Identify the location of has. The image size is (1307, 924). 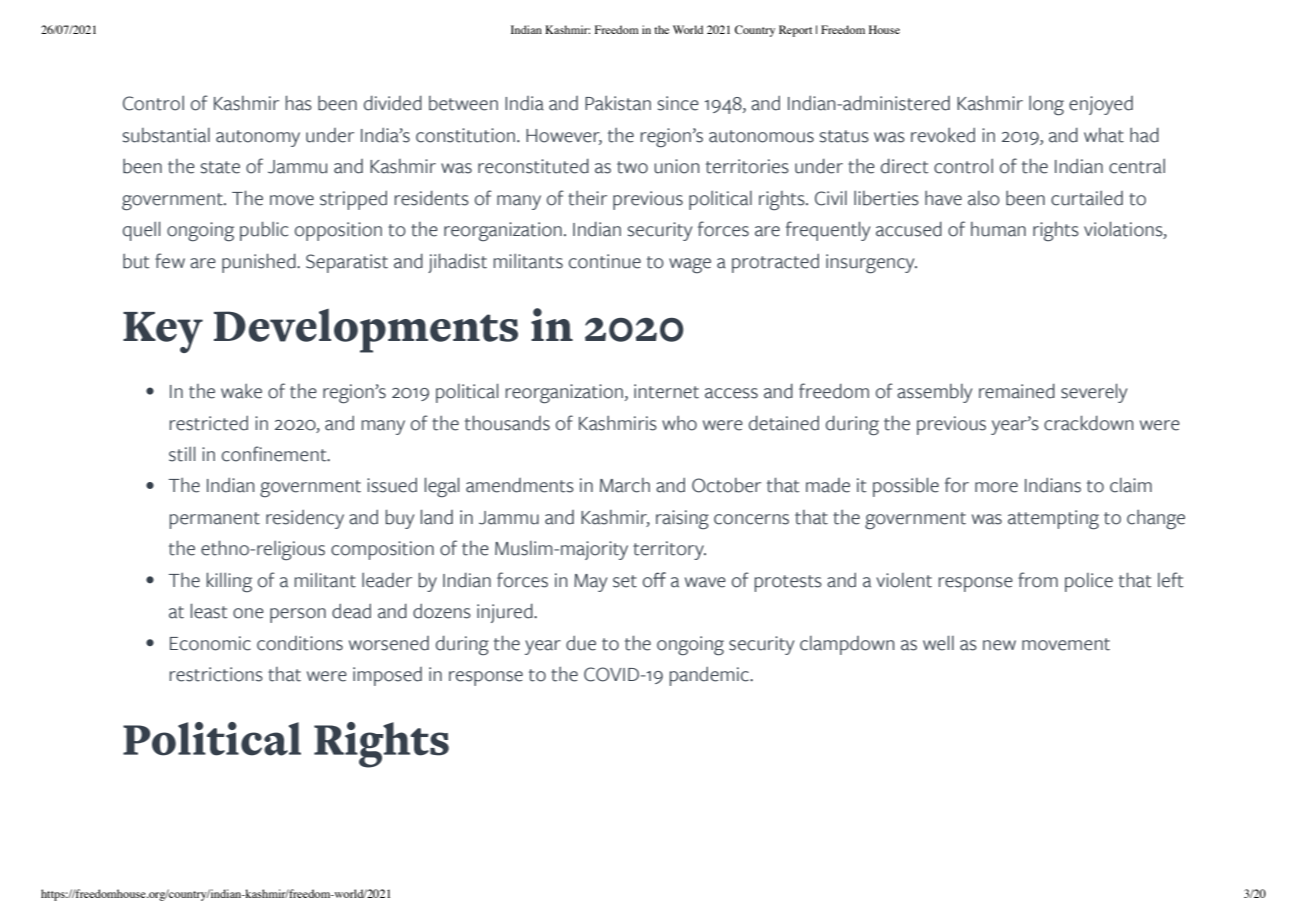
(299, 103).
